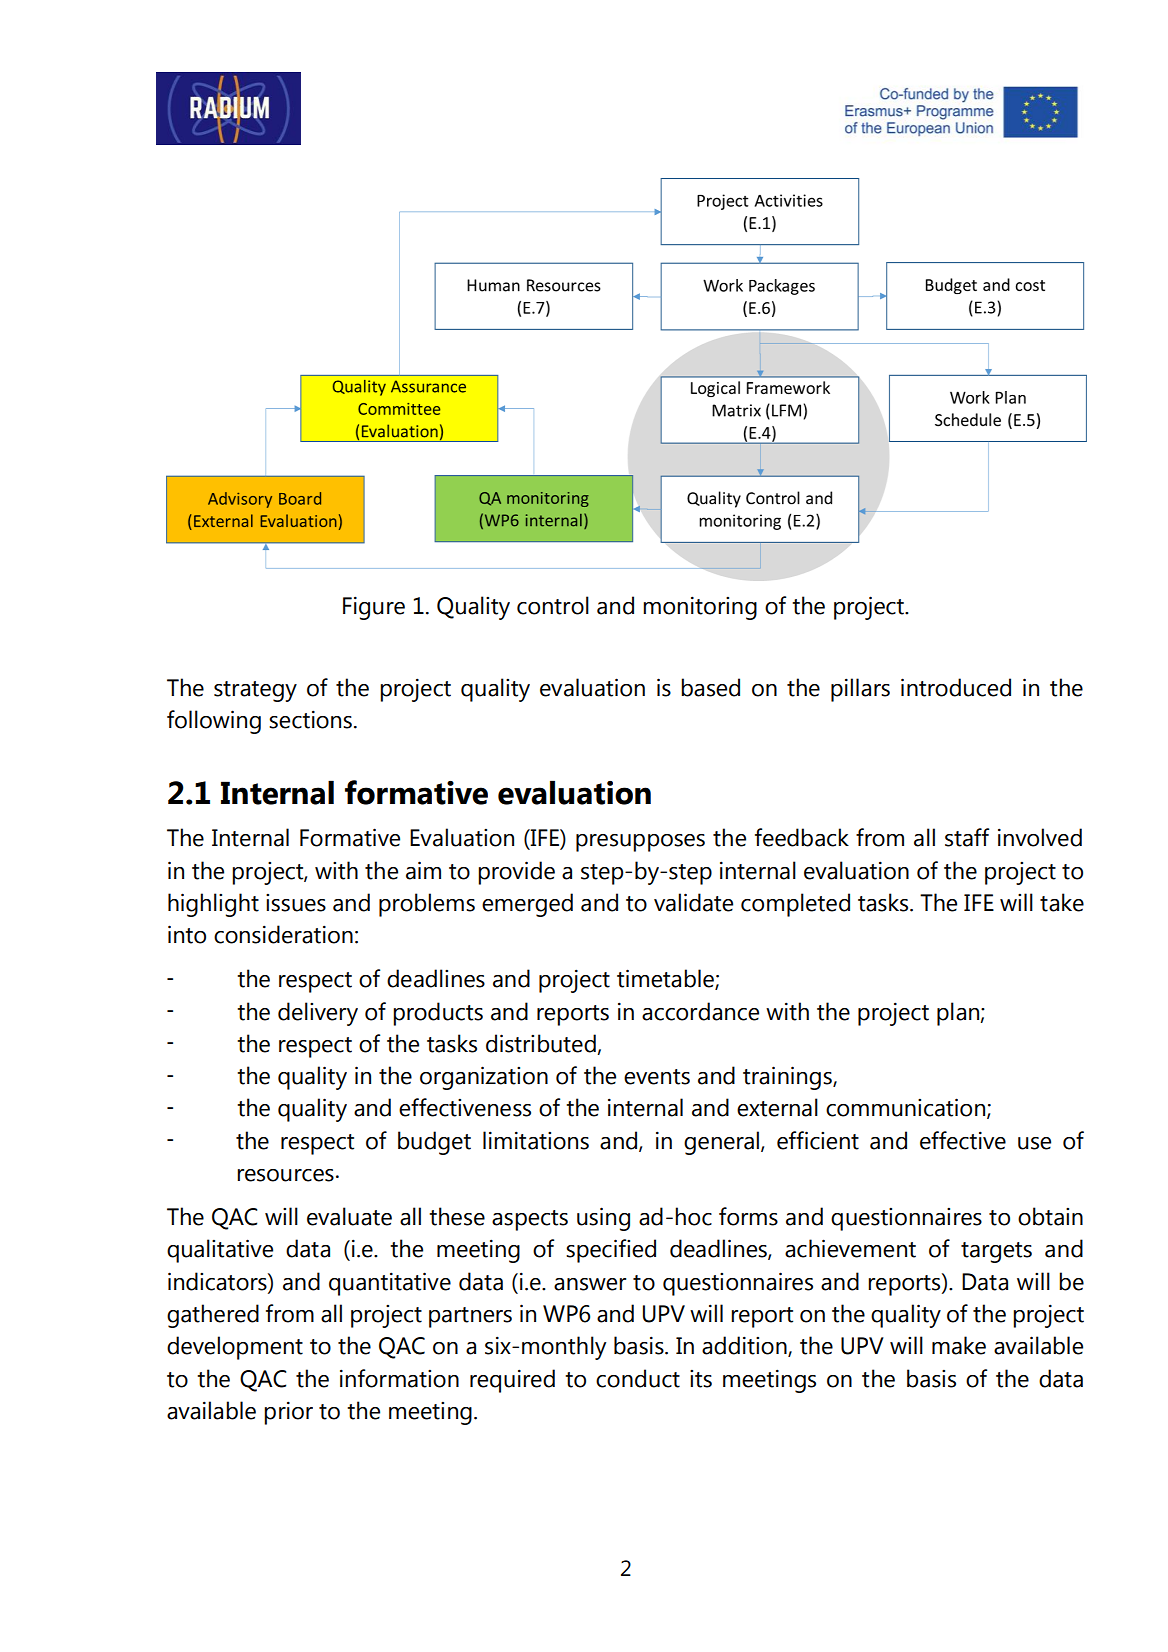  Describe the element at coordinates (374, 608) in the page. I see `Figure` at that location.
